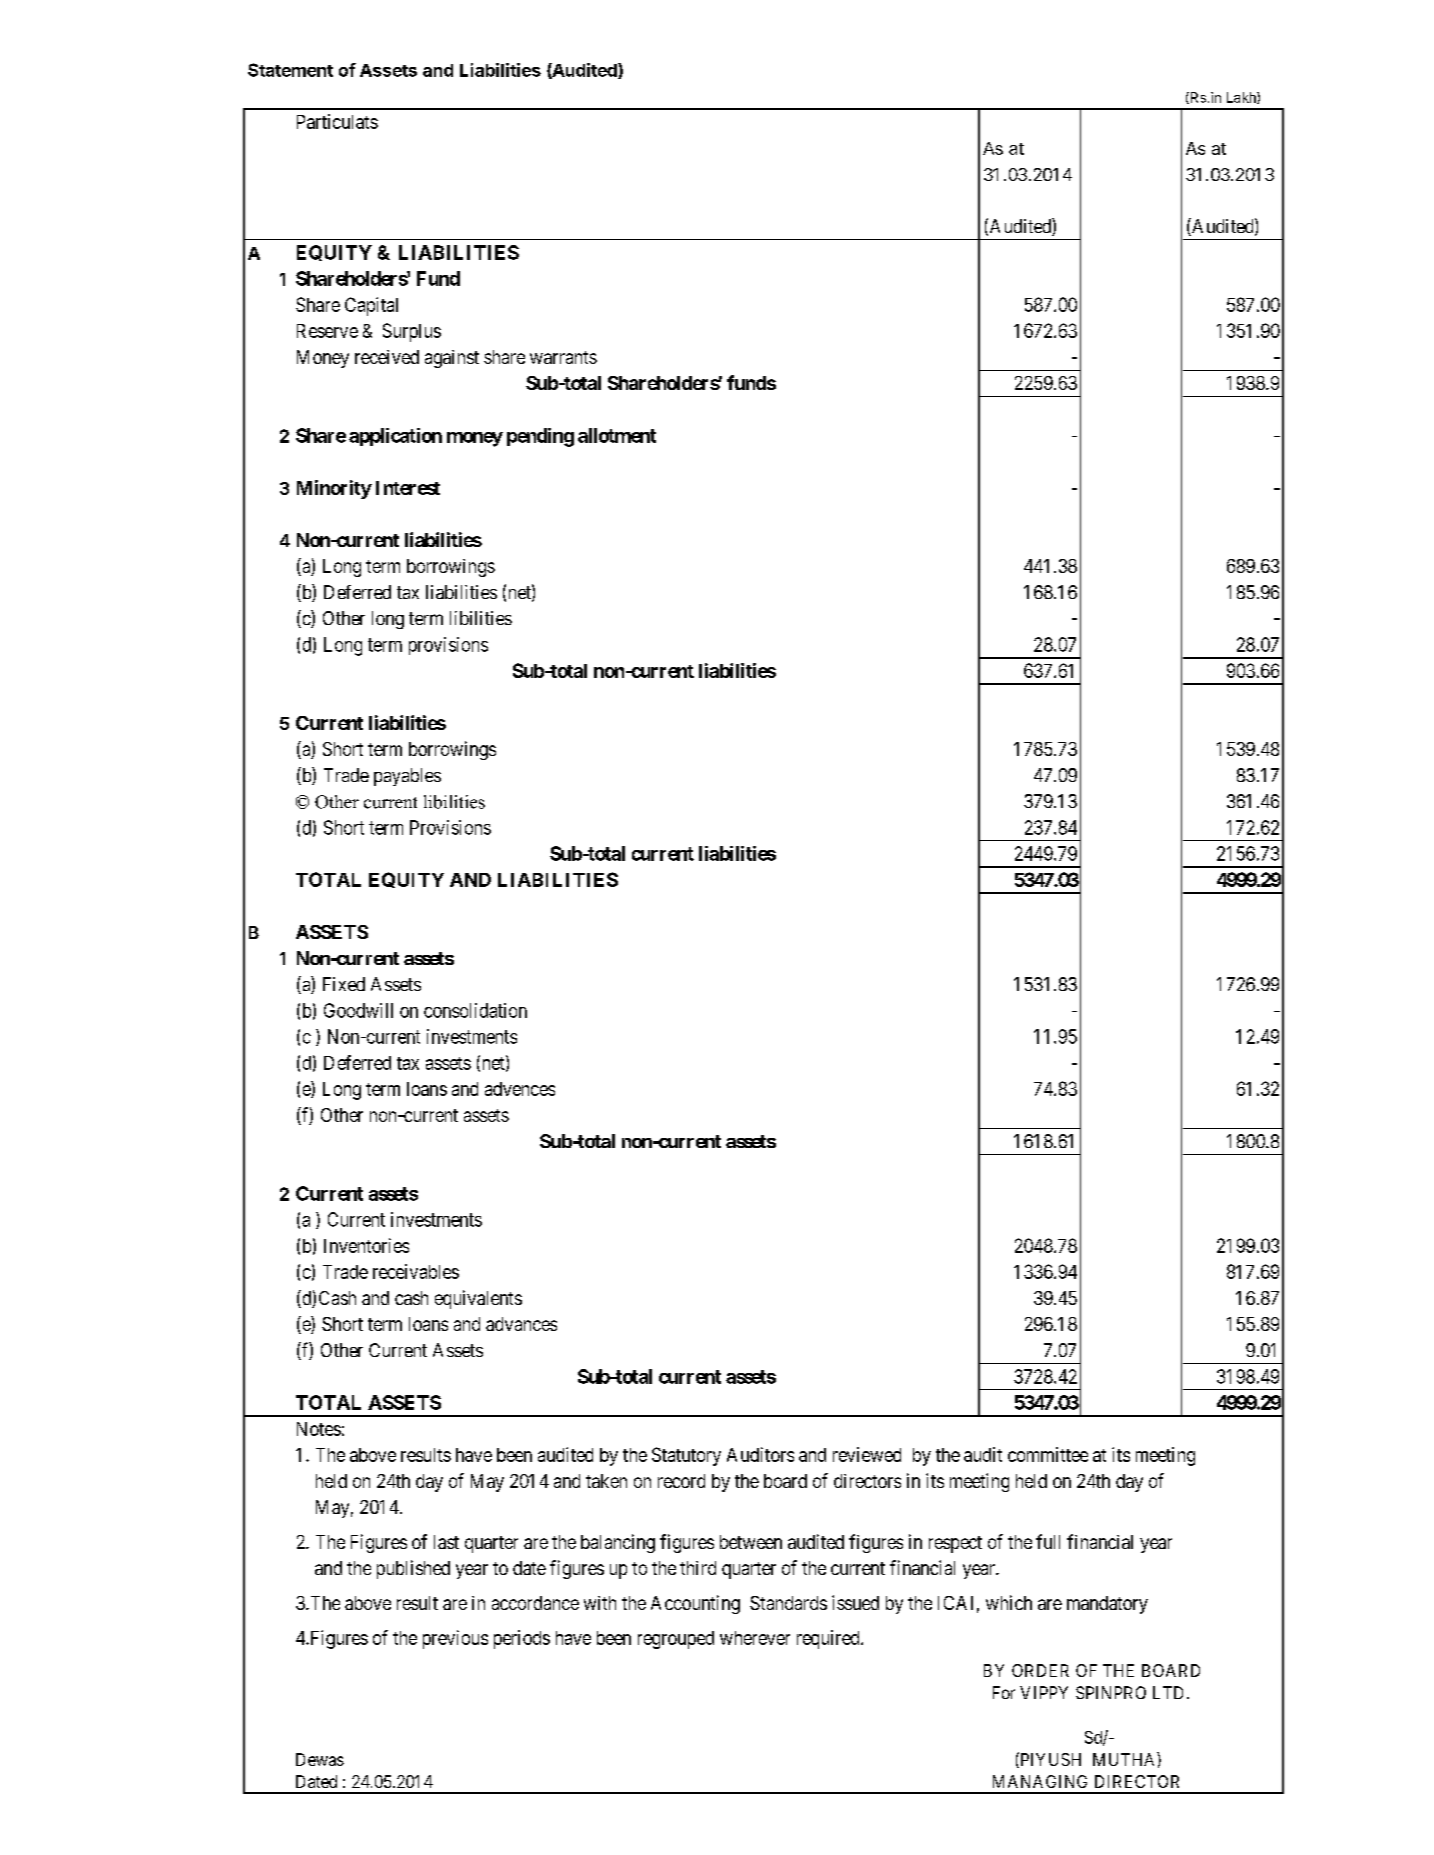  Describe the element at coordinates (1048, 1454) in the page. I see `committee` at that location.
